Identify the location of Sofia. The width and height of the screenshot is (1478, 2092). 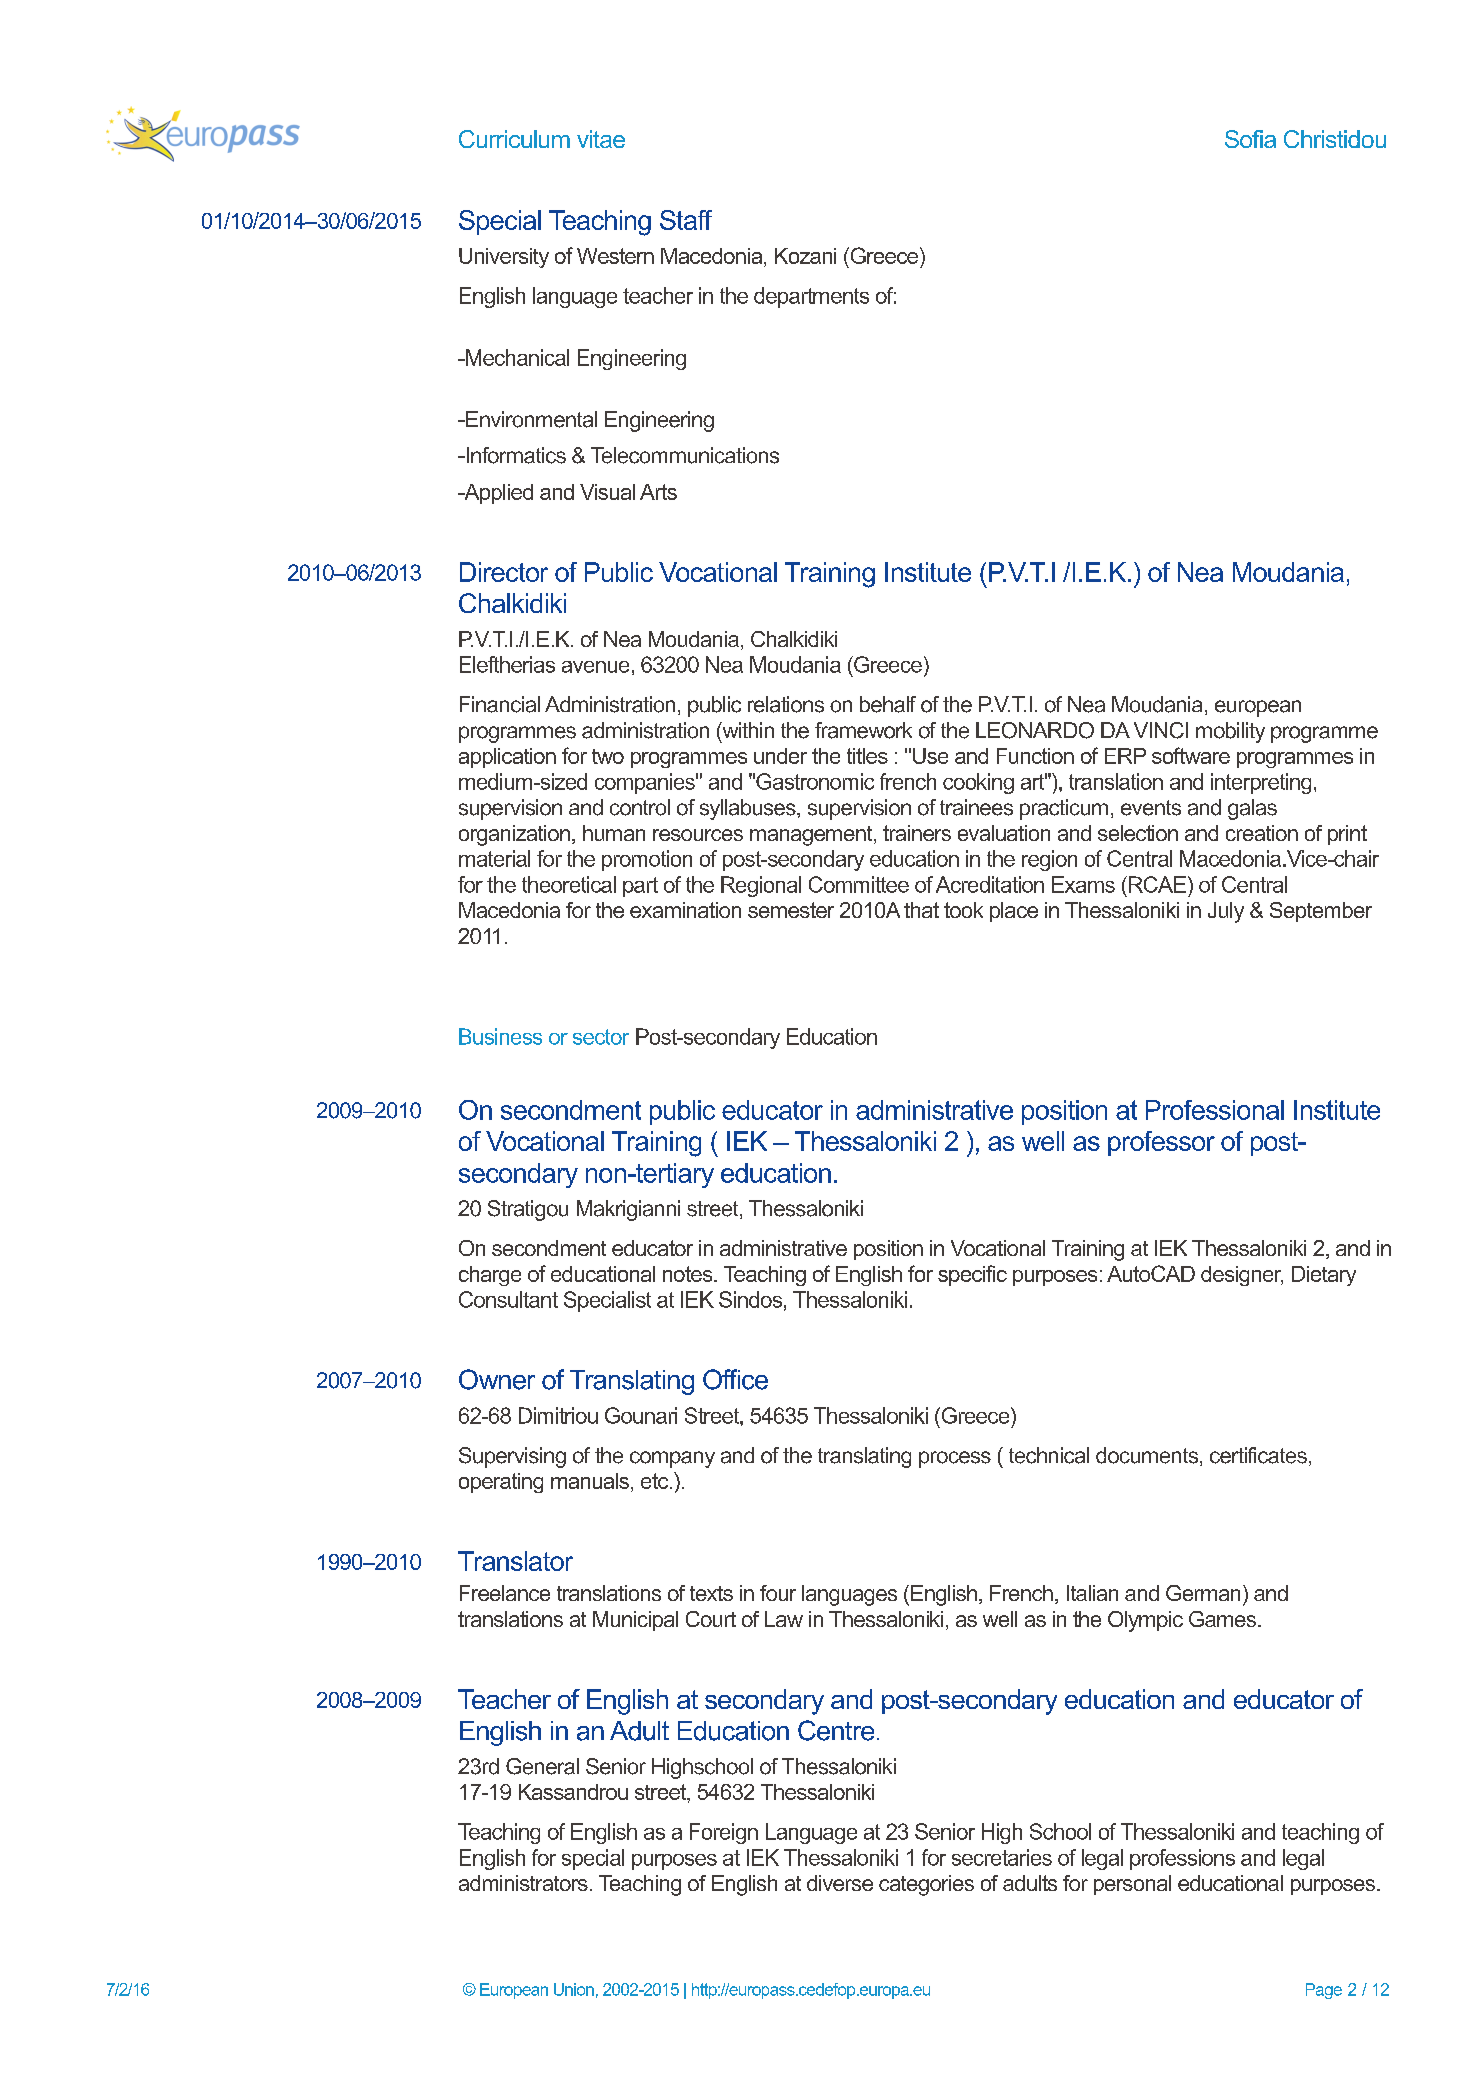
(1250, 139).
